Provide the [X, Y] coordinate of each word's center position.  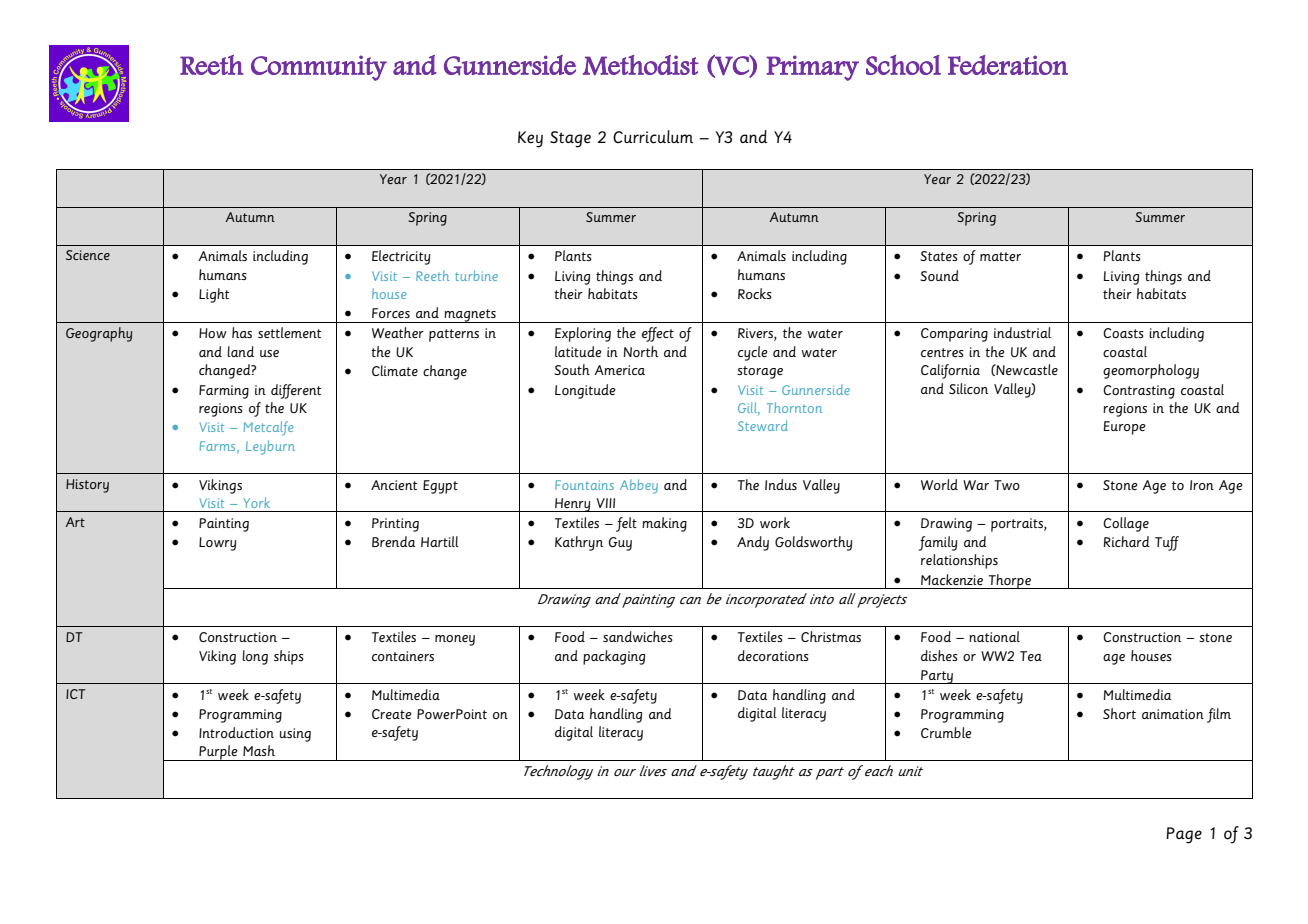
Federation [1008, 65]
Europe [1125, 428]
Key [530, 139]
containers [403, 656]
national [994, 636]
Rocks [755, 293]
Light [214, 295]
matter [1000, 256]
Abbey [639, 486]
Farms [219, 447]
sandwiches [638, 636]
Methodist [641, 65]
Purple [218, 753]
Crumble [946, 732]
